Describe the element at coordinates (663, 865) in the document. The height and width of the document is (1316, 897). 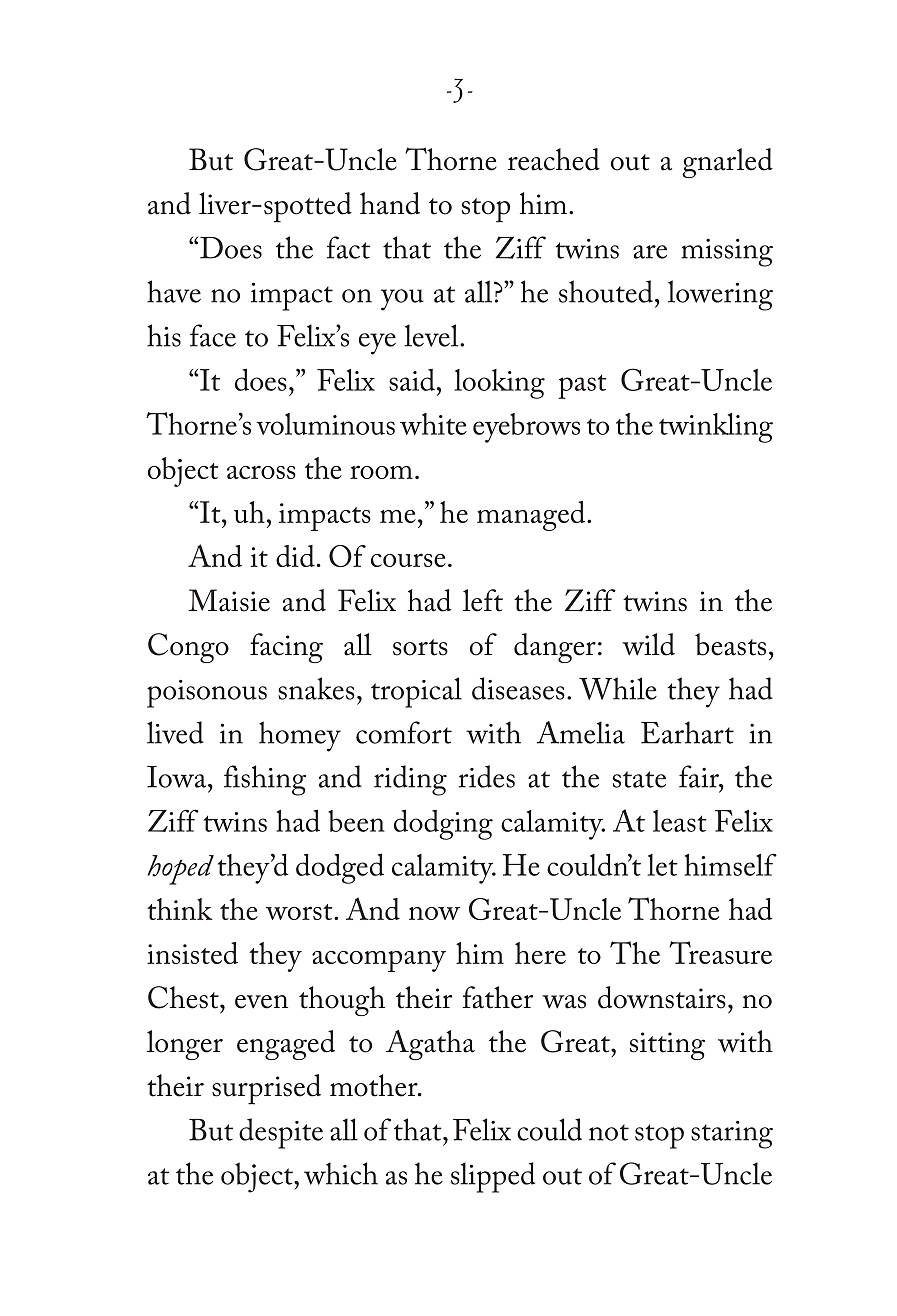
I see `let` at that location.
